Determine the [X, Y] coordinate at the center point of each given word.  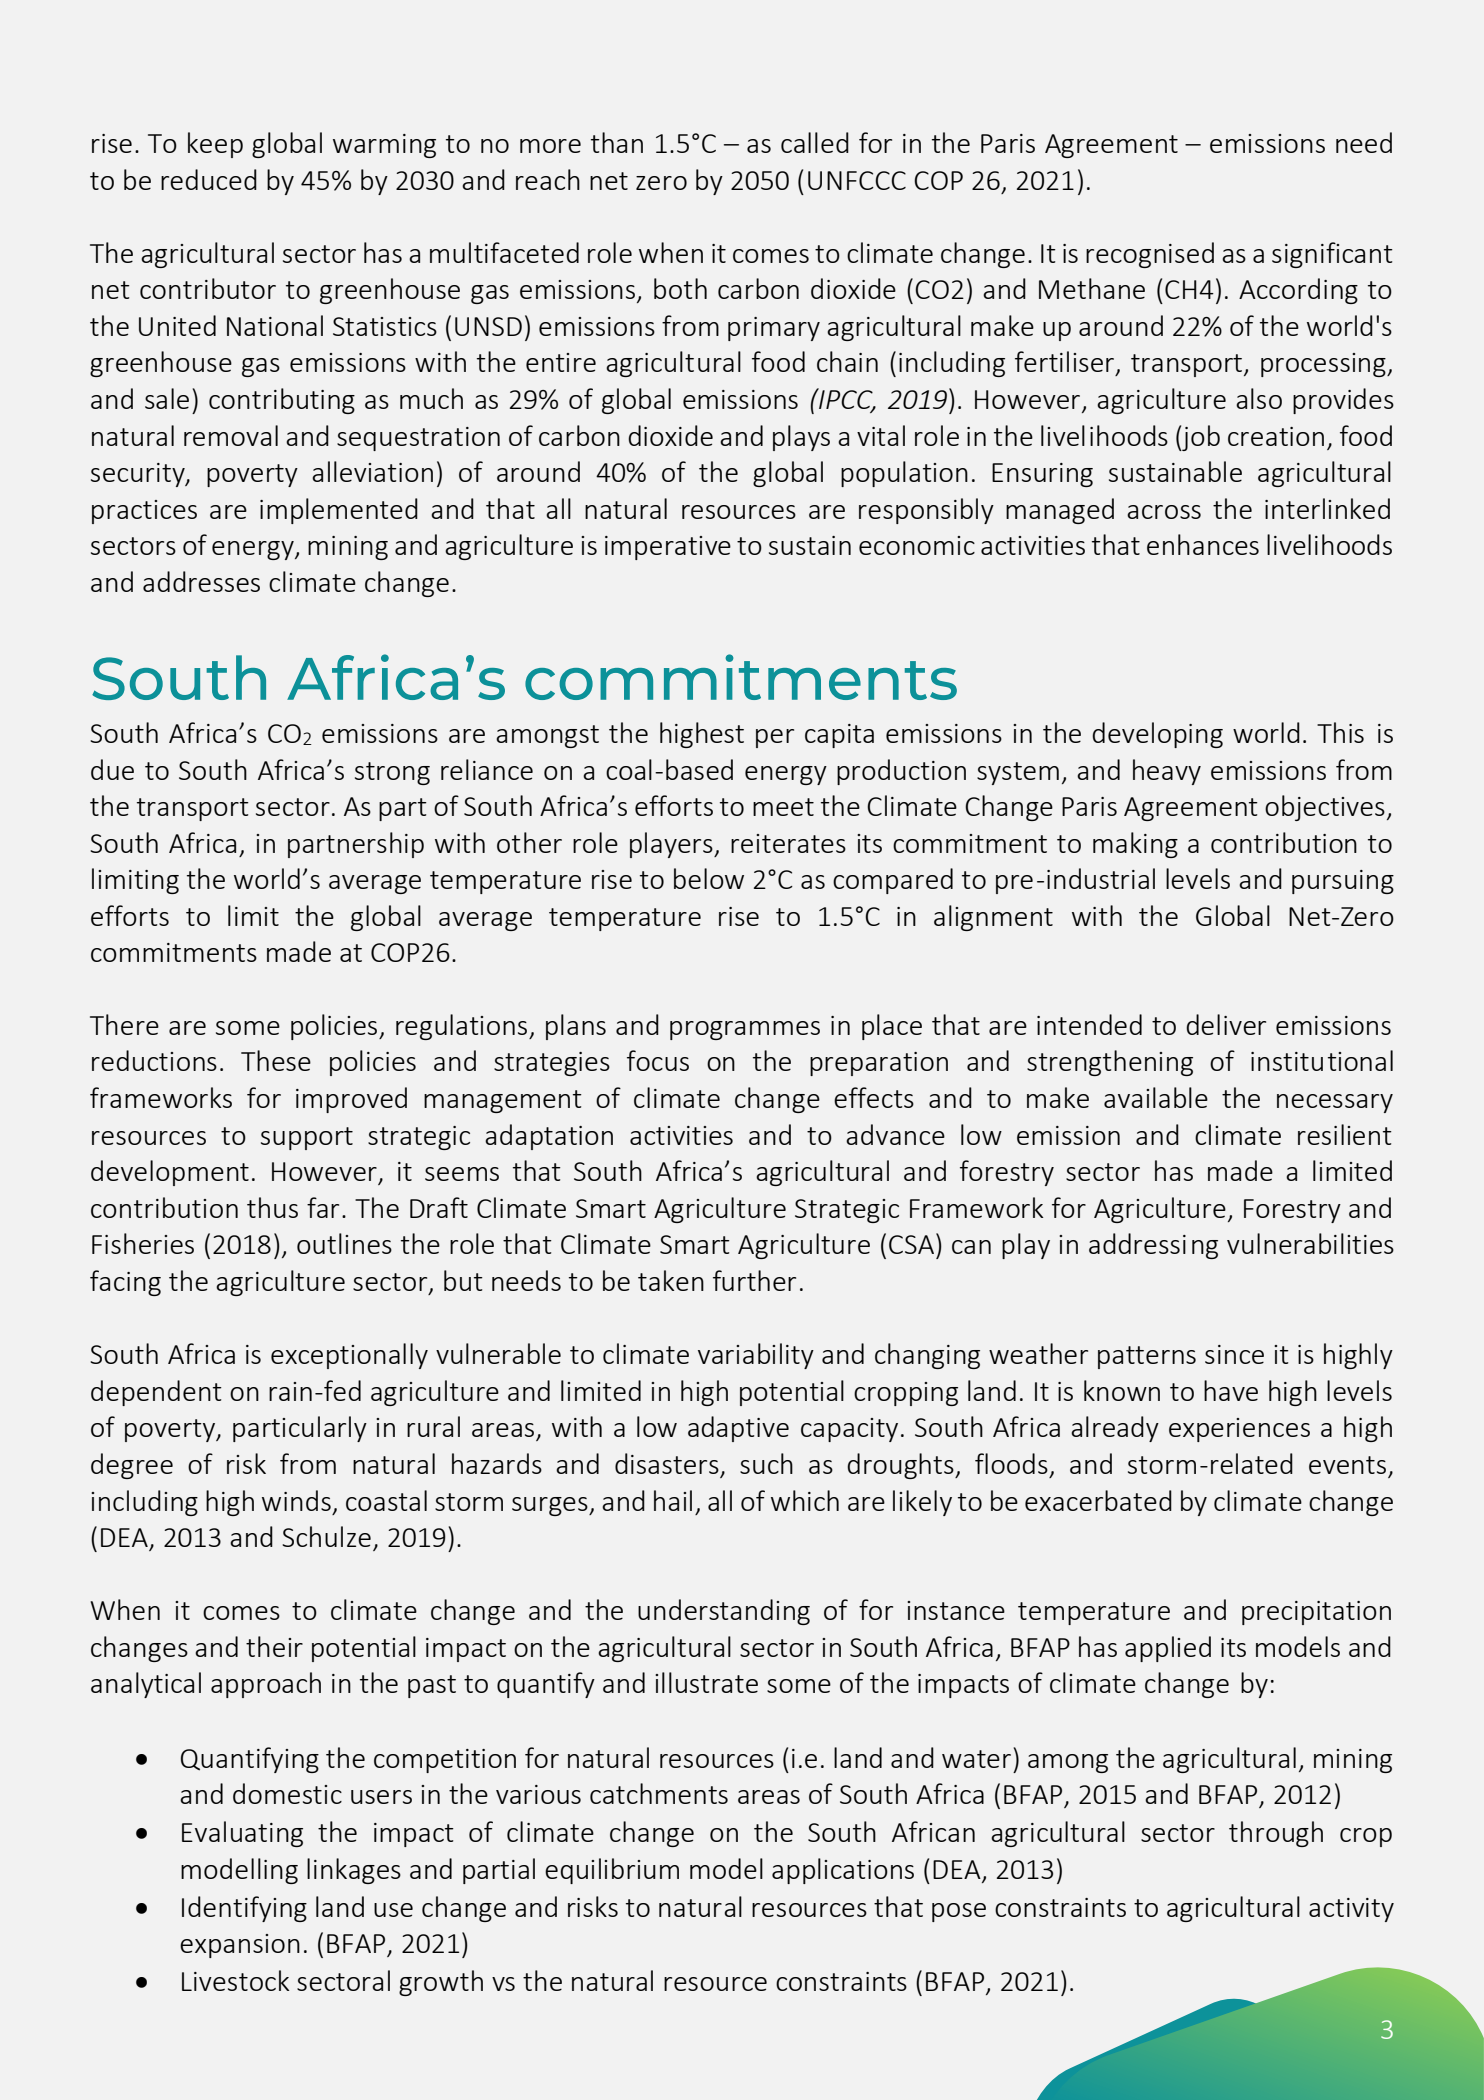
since [1234, 1354]
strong [392, 773]
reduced [209, 179]
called [815, 142]
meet [783, 807]
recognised [1150, 255]
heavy [1167, 772]
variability [756, 1356]
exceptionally [349, 1356]
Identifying [244, 1909]
